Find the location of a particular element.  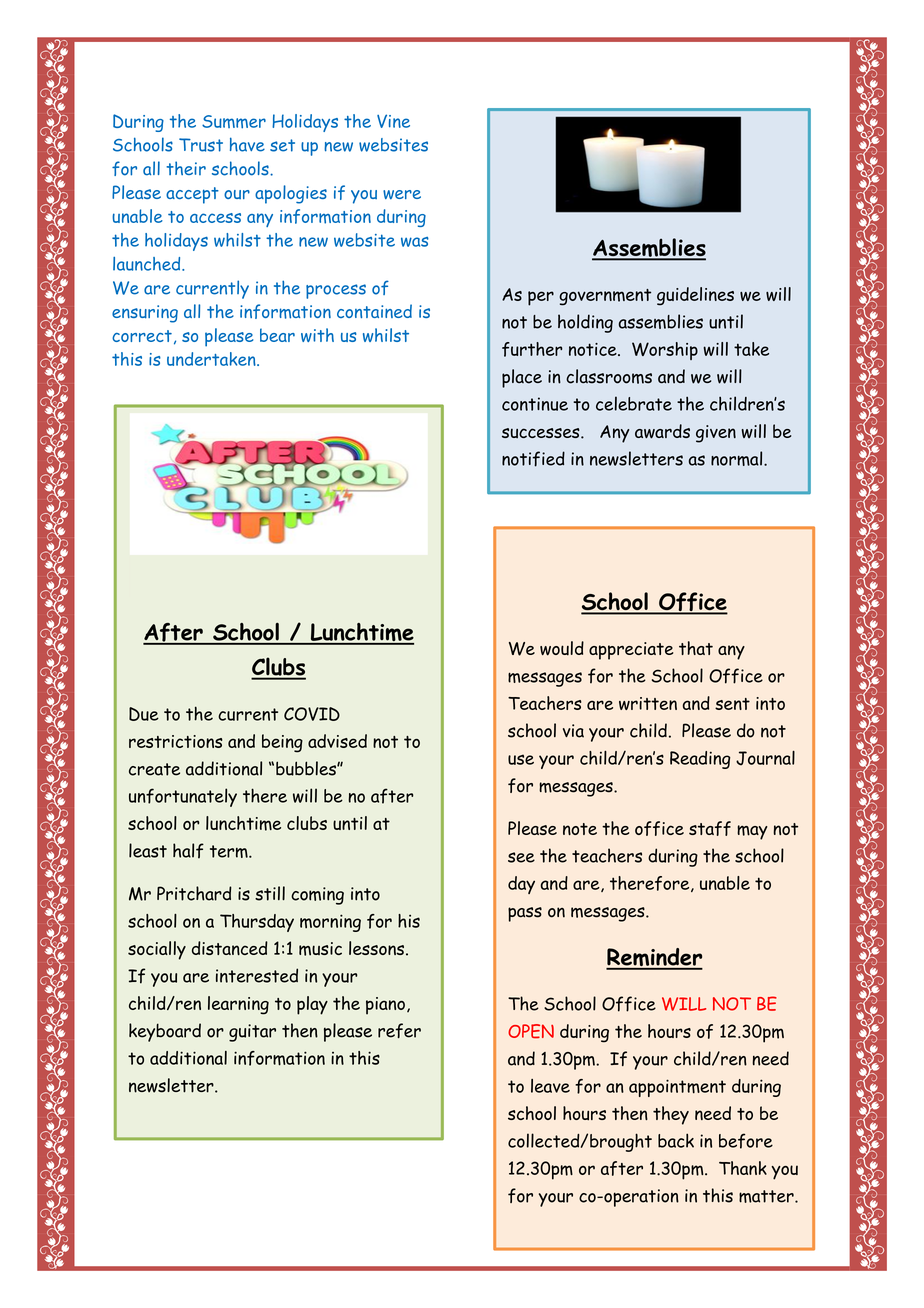

Pritchard is located at coordinates (194, 893).
